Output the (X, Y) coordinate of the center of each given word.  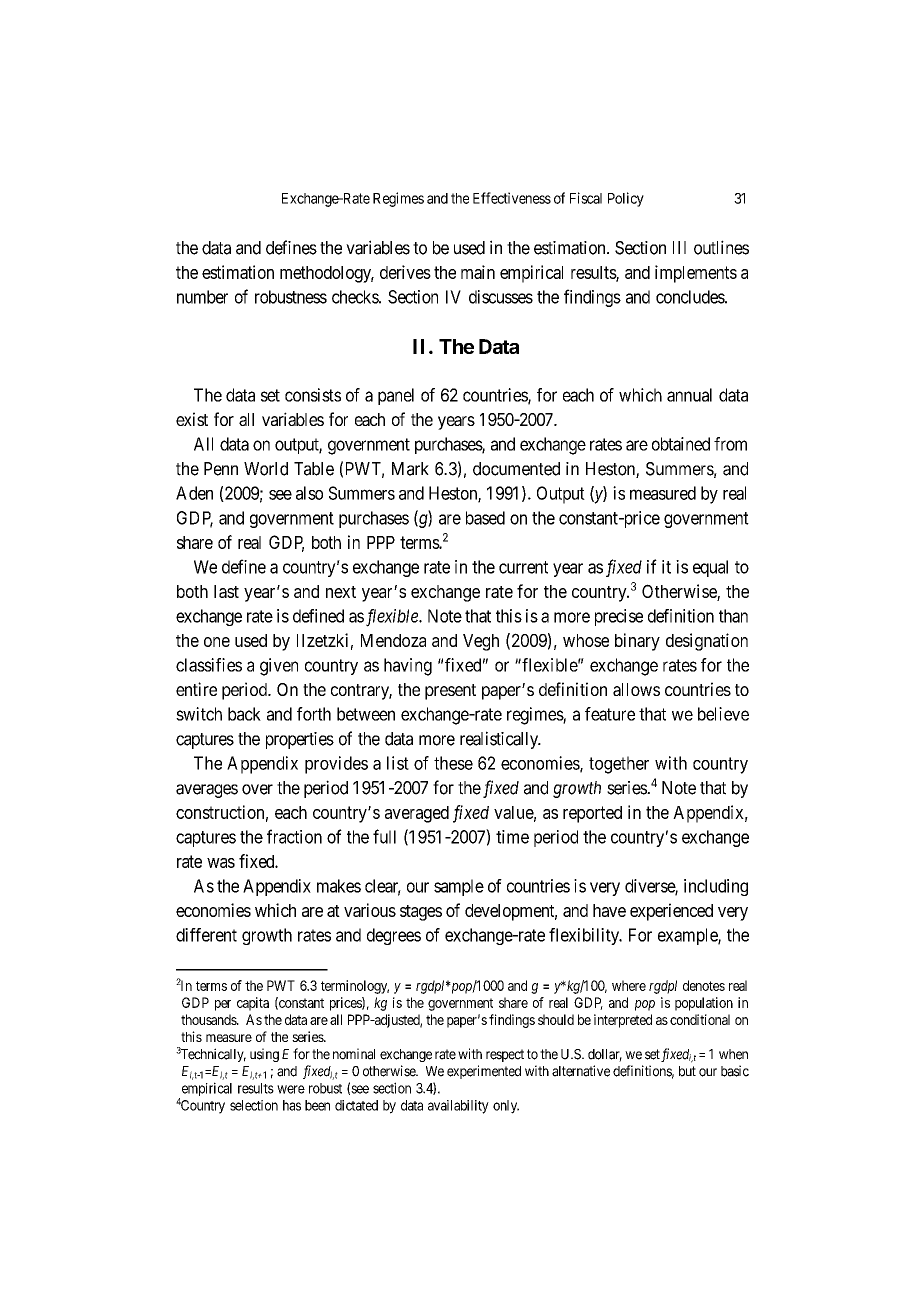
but (687, 1071)
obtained (681, 444)
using (264, 1055)
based (485, 518)
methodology (327, 274)
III (679, 247)
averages (207, 791)
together (619, 765)
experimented (484, 1072)
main (478, 272)
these (453, 763)
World (266, 469)
